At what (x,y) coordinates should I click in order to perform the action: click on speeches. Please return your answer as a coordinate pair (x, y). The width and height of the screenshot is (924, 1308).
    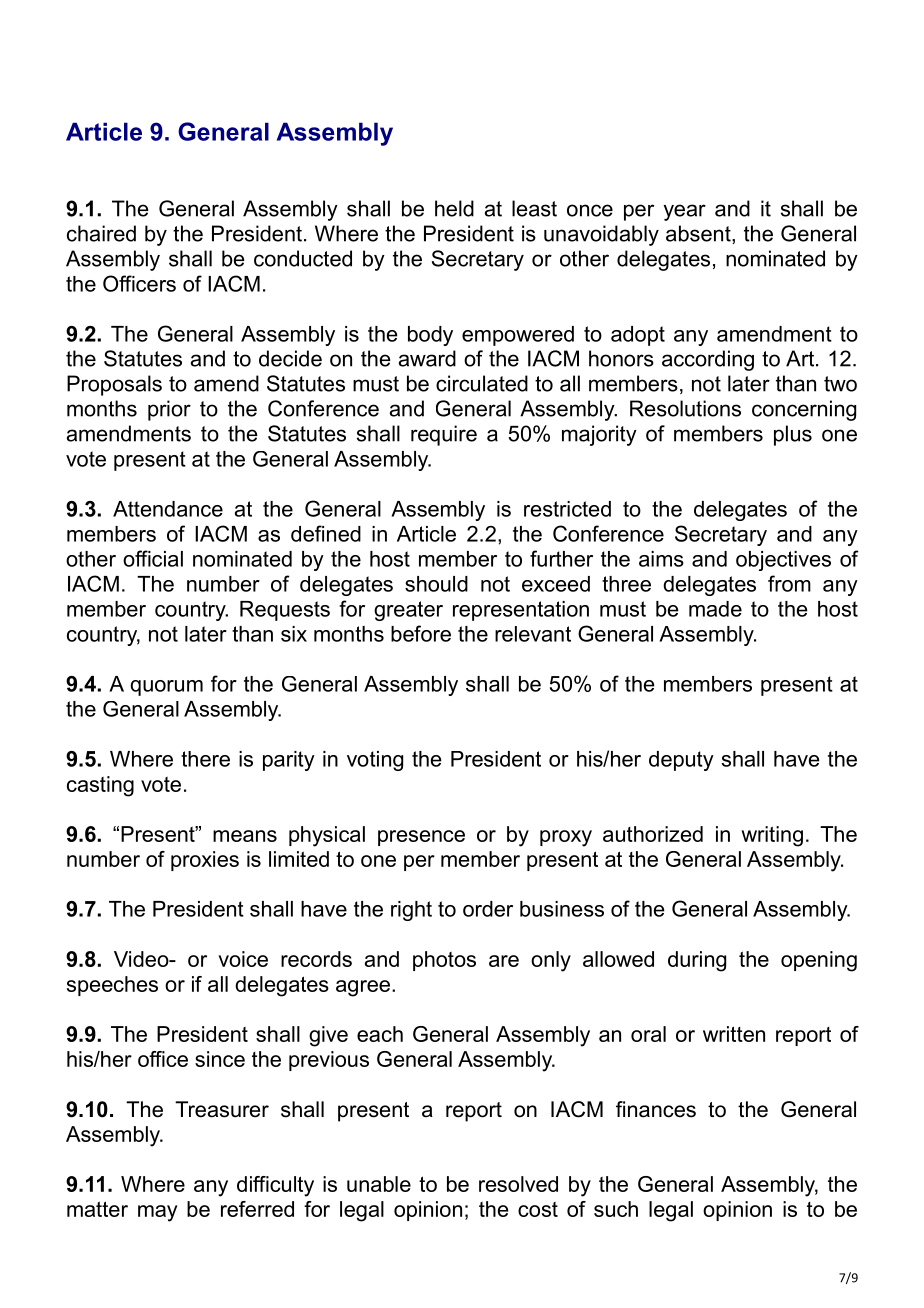
    Looking at the image, I should click on (112, 986).
